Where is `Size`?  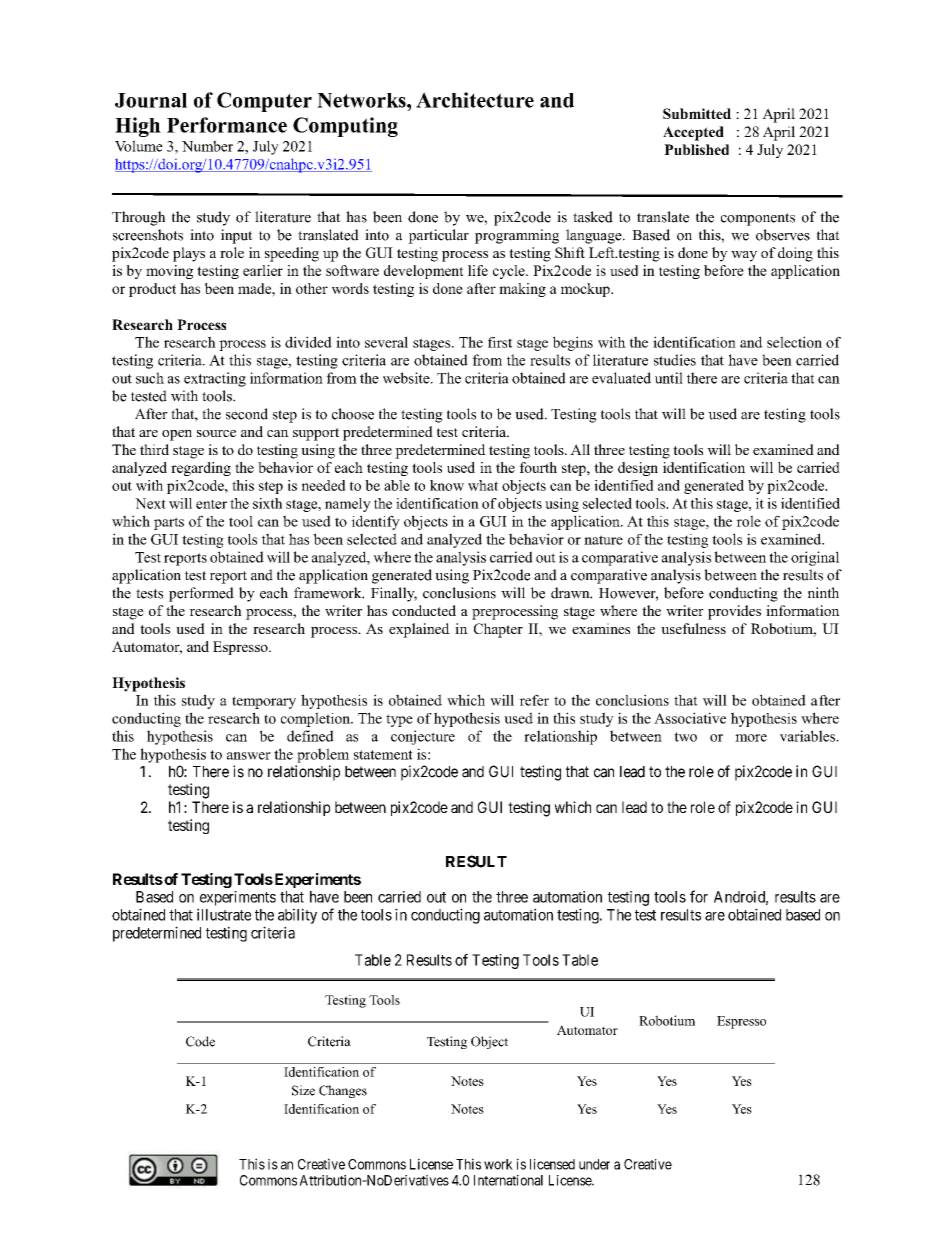 Size is located at coordinates (303, 1090).
